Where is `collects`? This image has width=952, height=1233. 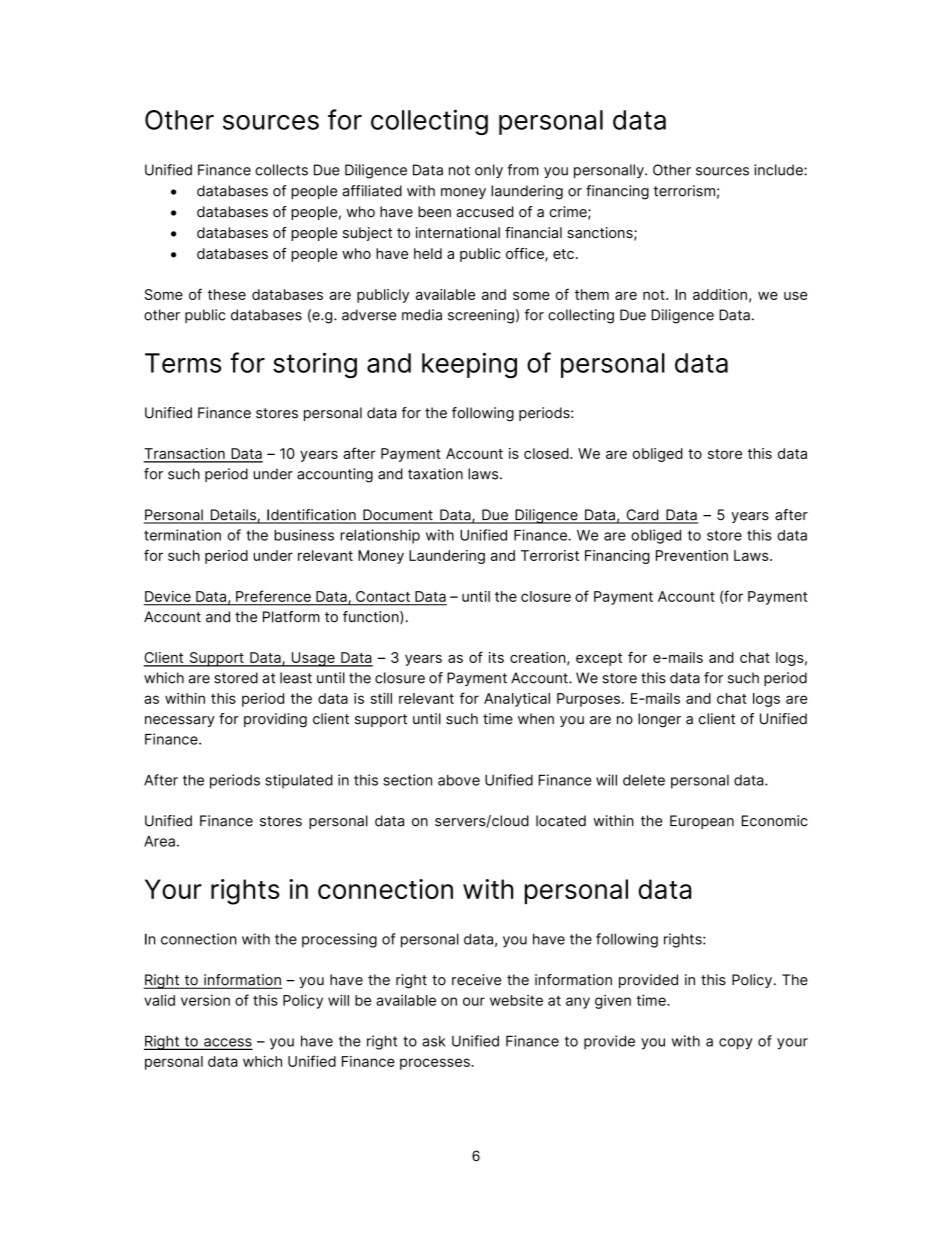
collects is located at coordinates (281, 170).
